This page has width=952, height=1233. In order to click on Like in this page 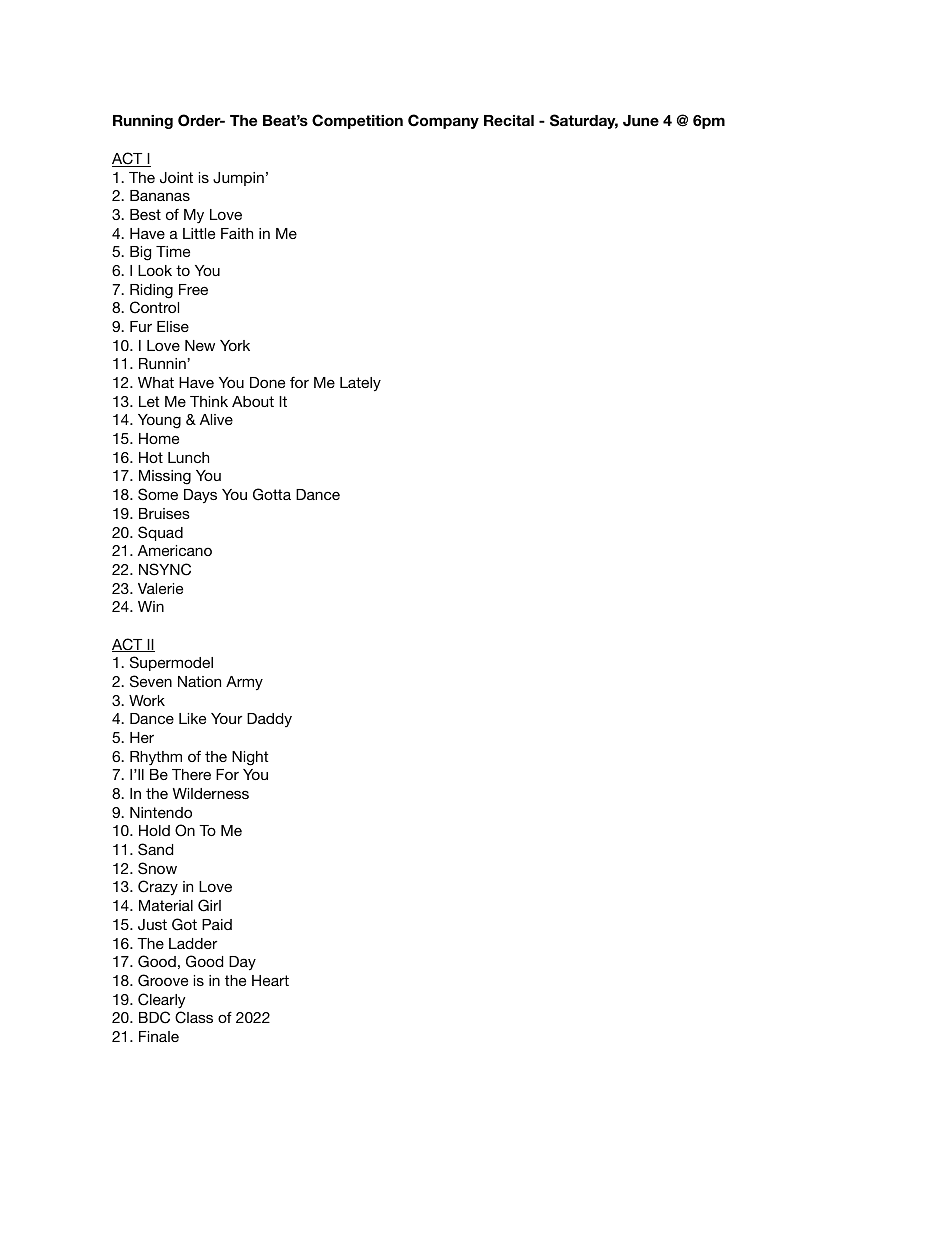, I will do `click(192, 718)`.
